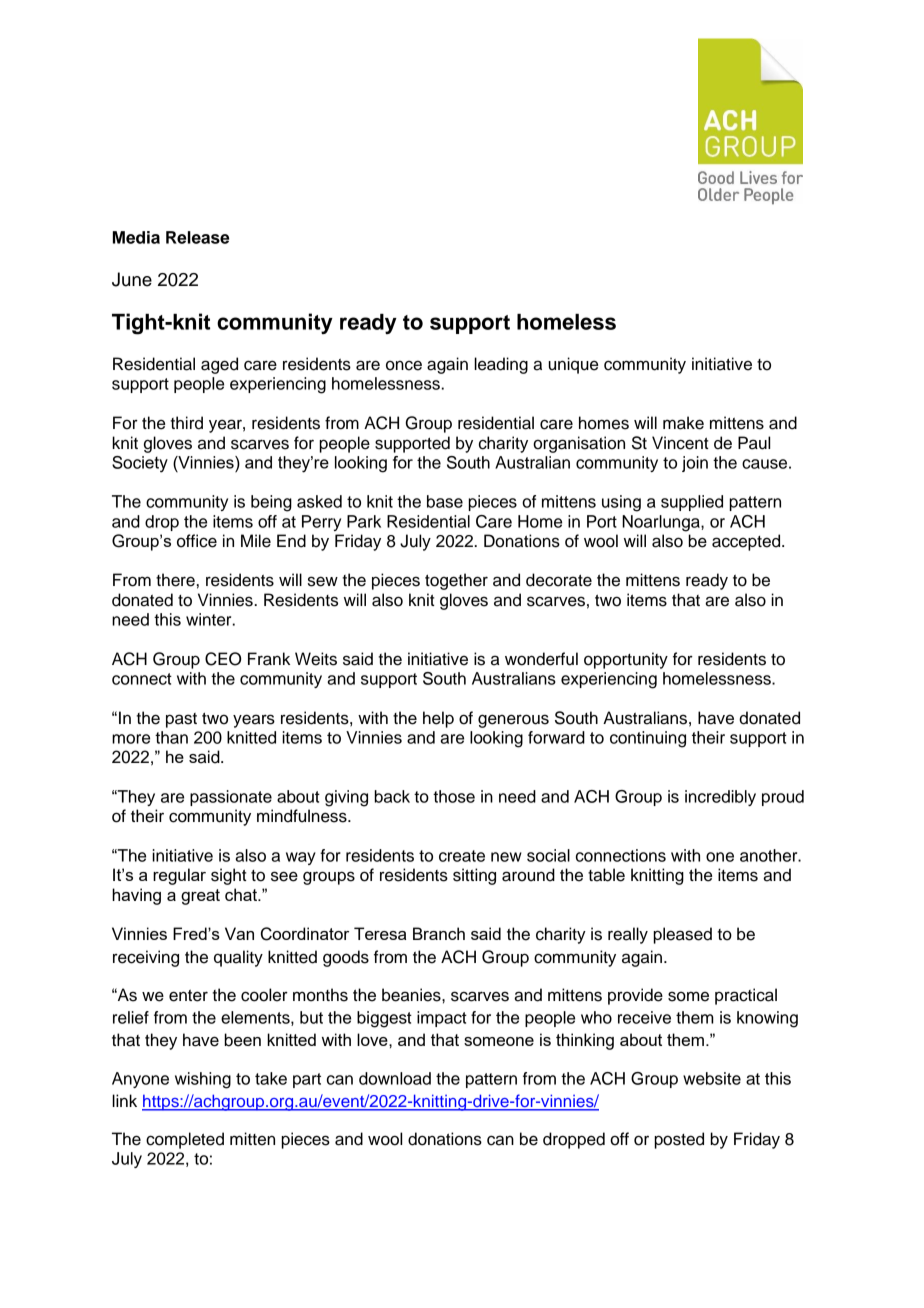 This image has width=924, height=1308. Describe the element at coordinates (185, 1140) in the image. I see `completed` at that location.
